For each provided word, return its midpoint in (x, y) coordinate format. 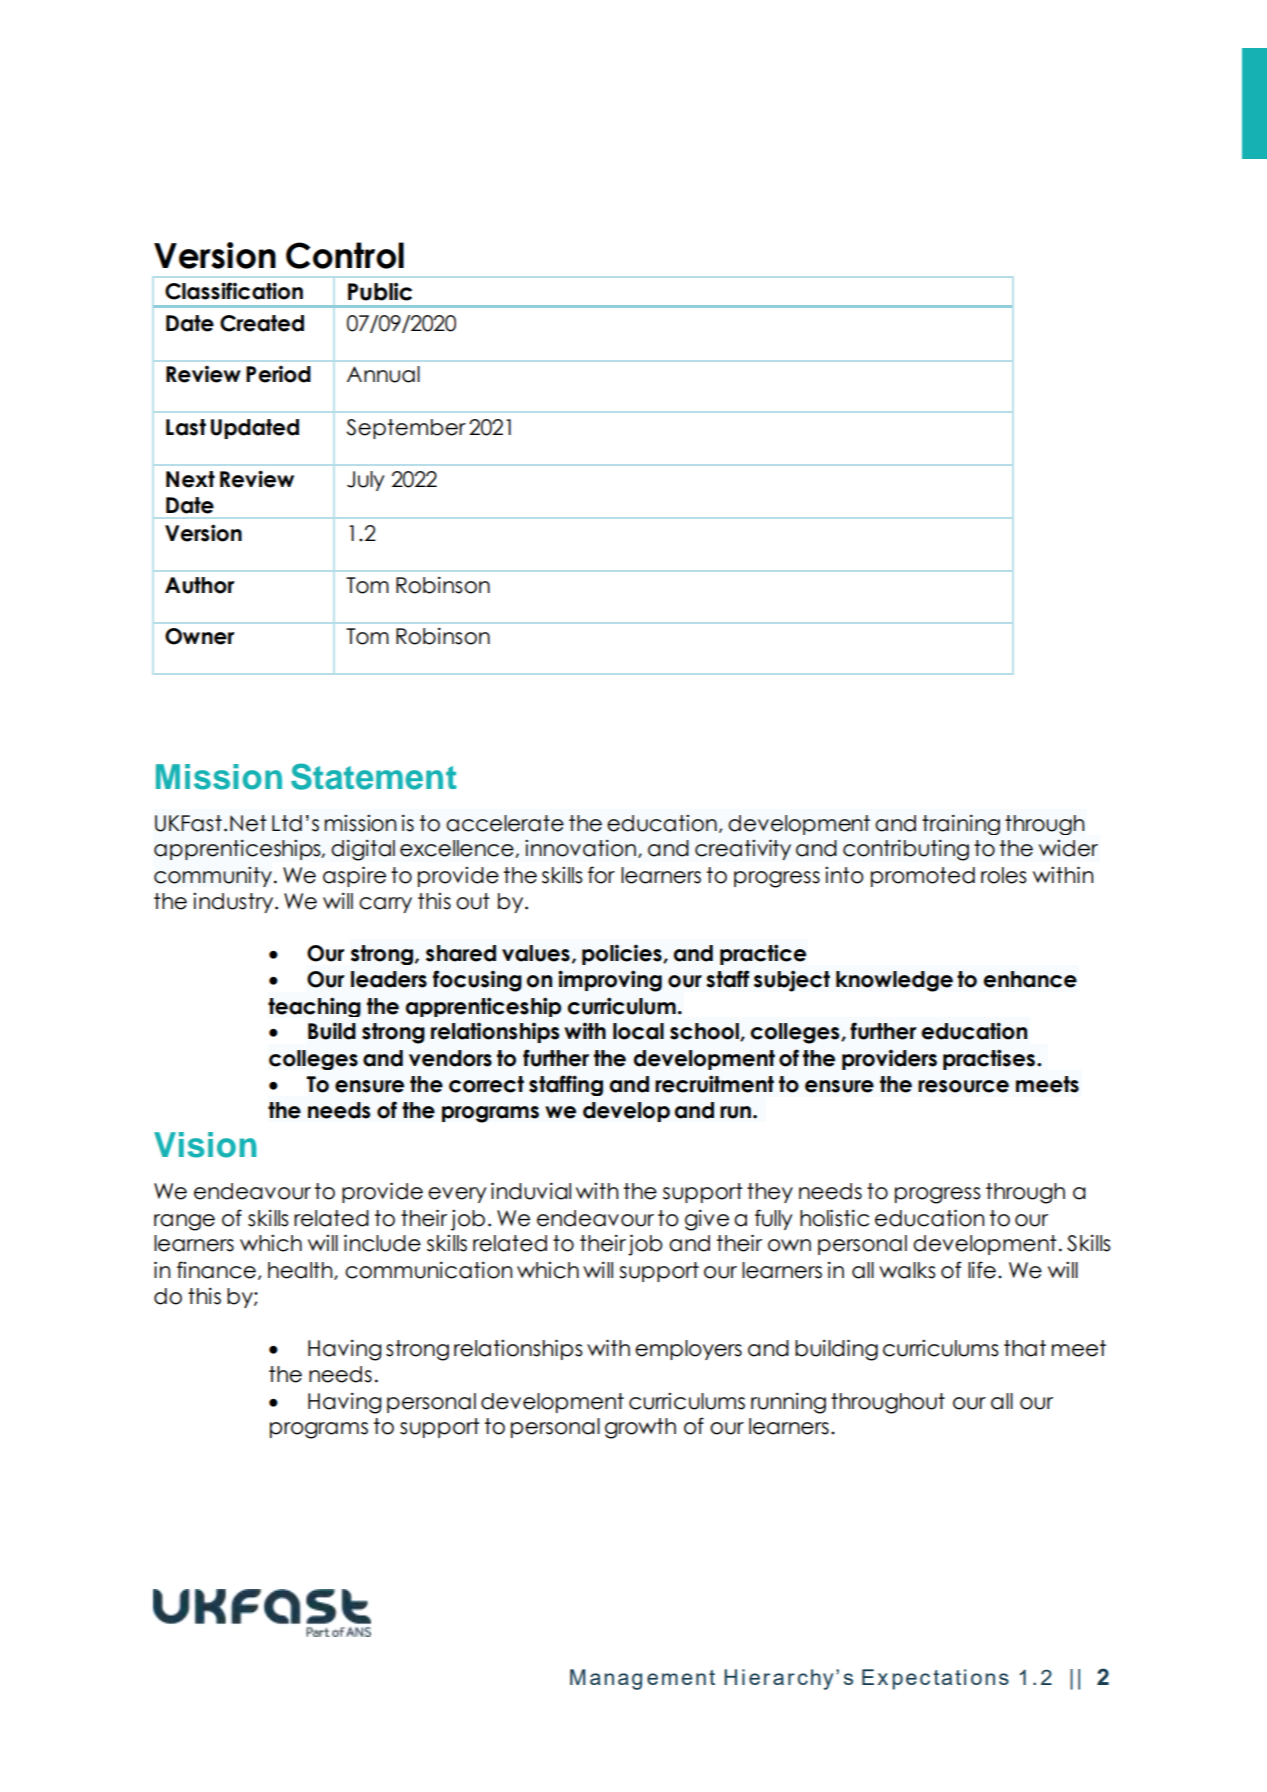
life (982, 1270)
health (301, 1271)
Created (262, 323)
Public (380, 292)
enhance (1030, 979)
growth (640, 1428)
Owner (200, 636)
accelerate (505, 823)
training (961, 825)
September (406, 429)
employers (688, 1350)
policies (623, 954)
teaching (314, 1007)
